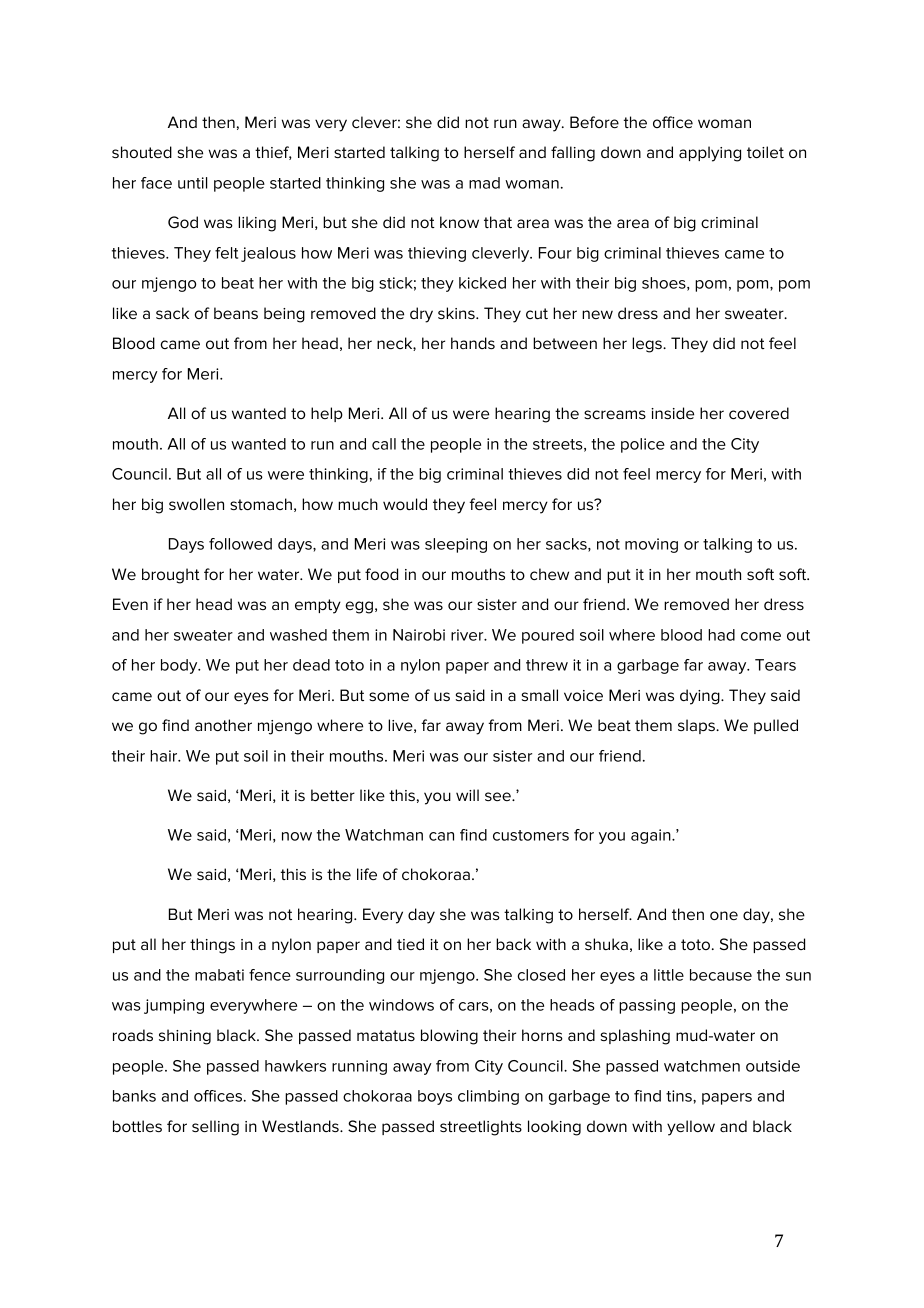  I want to click on until, so click(192, 183).
